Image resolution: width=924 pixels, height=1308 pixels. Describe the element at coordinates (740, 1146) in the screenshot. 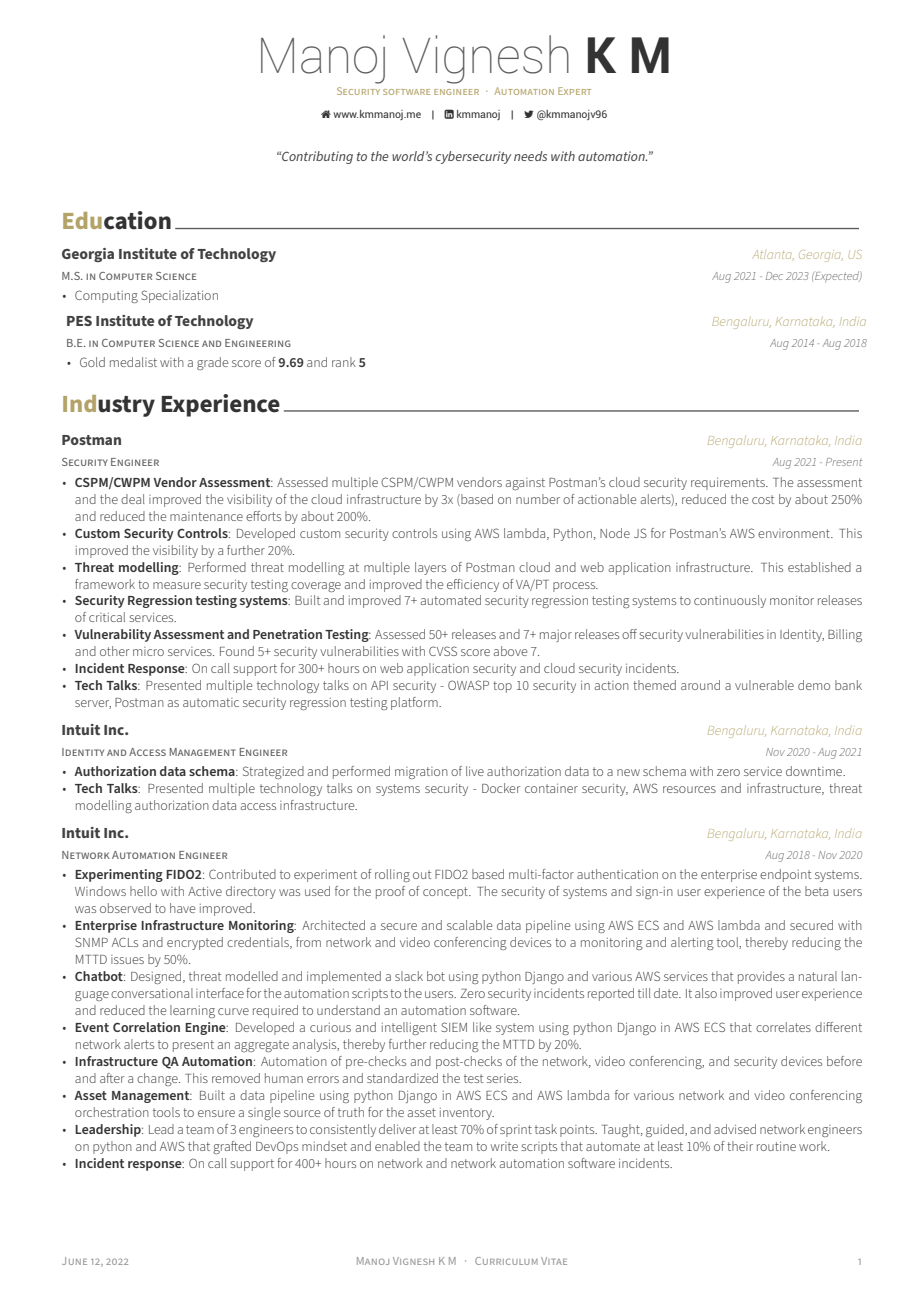

I see `their` at that location.
